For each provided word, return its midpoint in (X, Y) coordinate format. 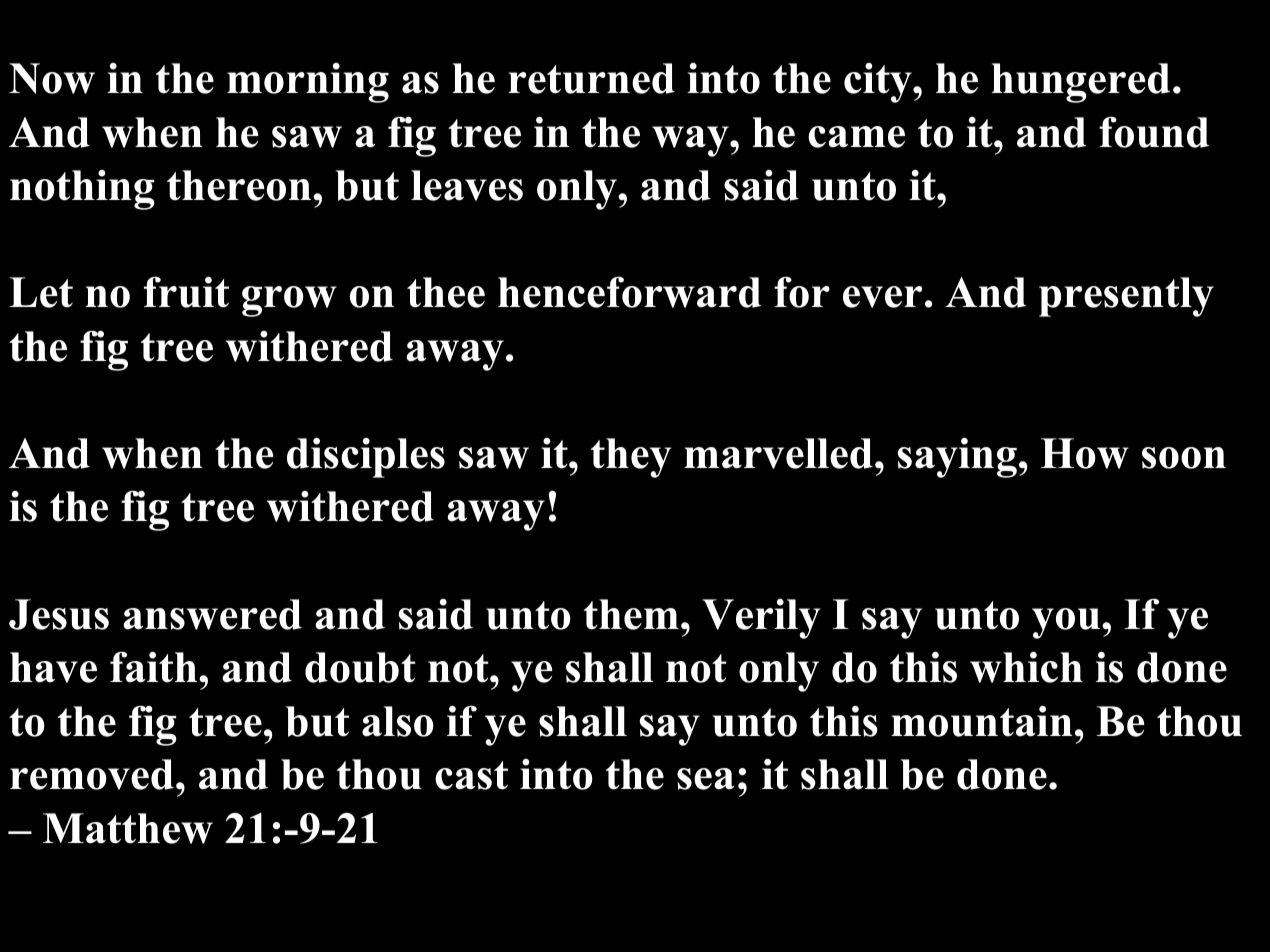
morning (308, 83)
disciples (366, 457)
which (1026, 667)
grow (289, 301)
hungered (1080, 83)
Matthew (128, 828)
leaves (467, 185)
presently (1126, 297)
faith (155, 667)
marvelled (778, 453)
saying (957, 457)
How (1085, 453)
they (631, 458)
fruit (186, 292)
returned (591, 78)
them (631, 614)
